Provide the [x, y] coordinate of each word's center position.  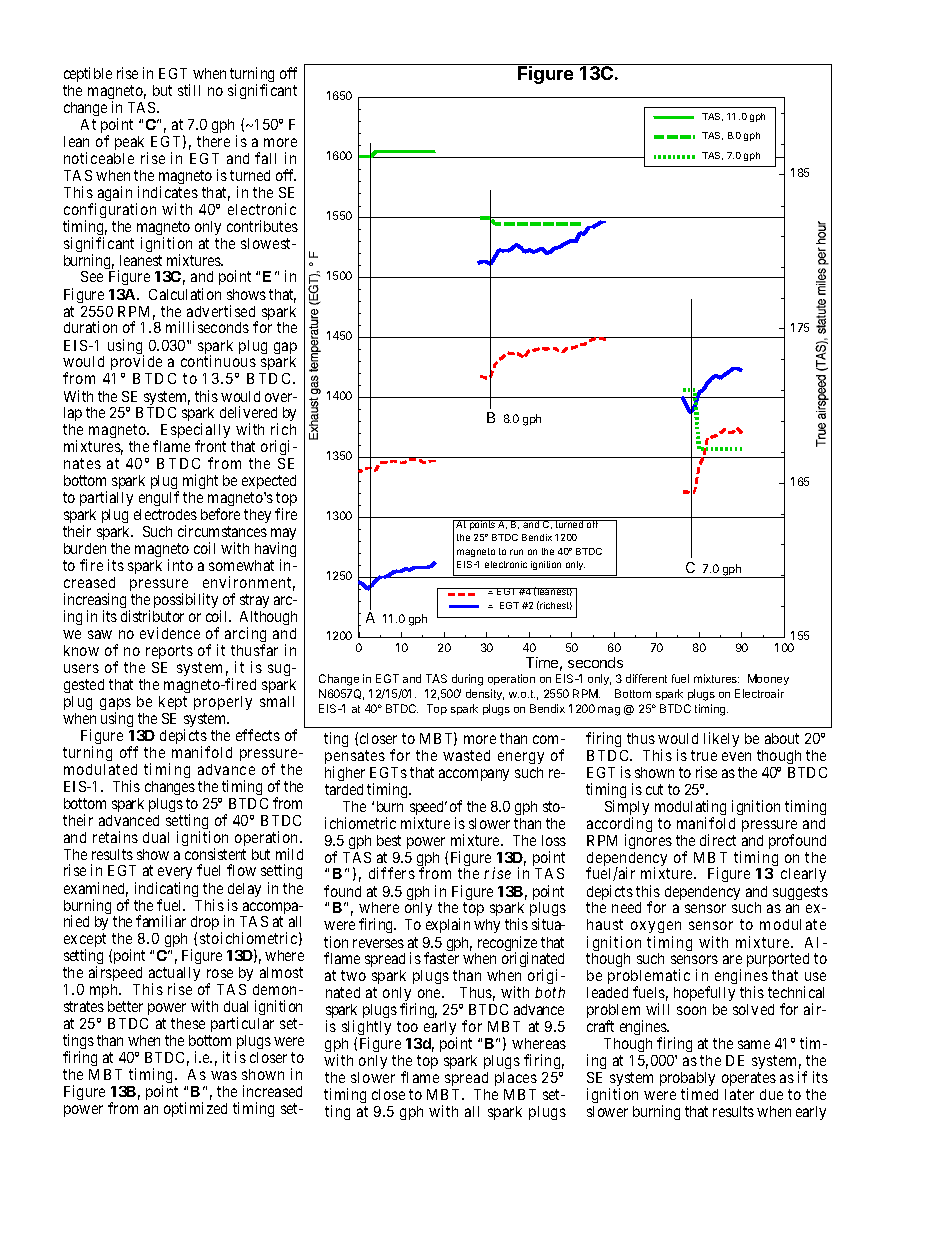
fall [265, 158]
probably [687, 1080]
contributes [262, 226]
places [516, 1079]
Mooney [768, 679]
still [189, 90]
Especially [196, 432]
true [704, 755]
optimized [195, 1109]
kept [173, 703]
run [516, 552]
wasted [466, 755]
